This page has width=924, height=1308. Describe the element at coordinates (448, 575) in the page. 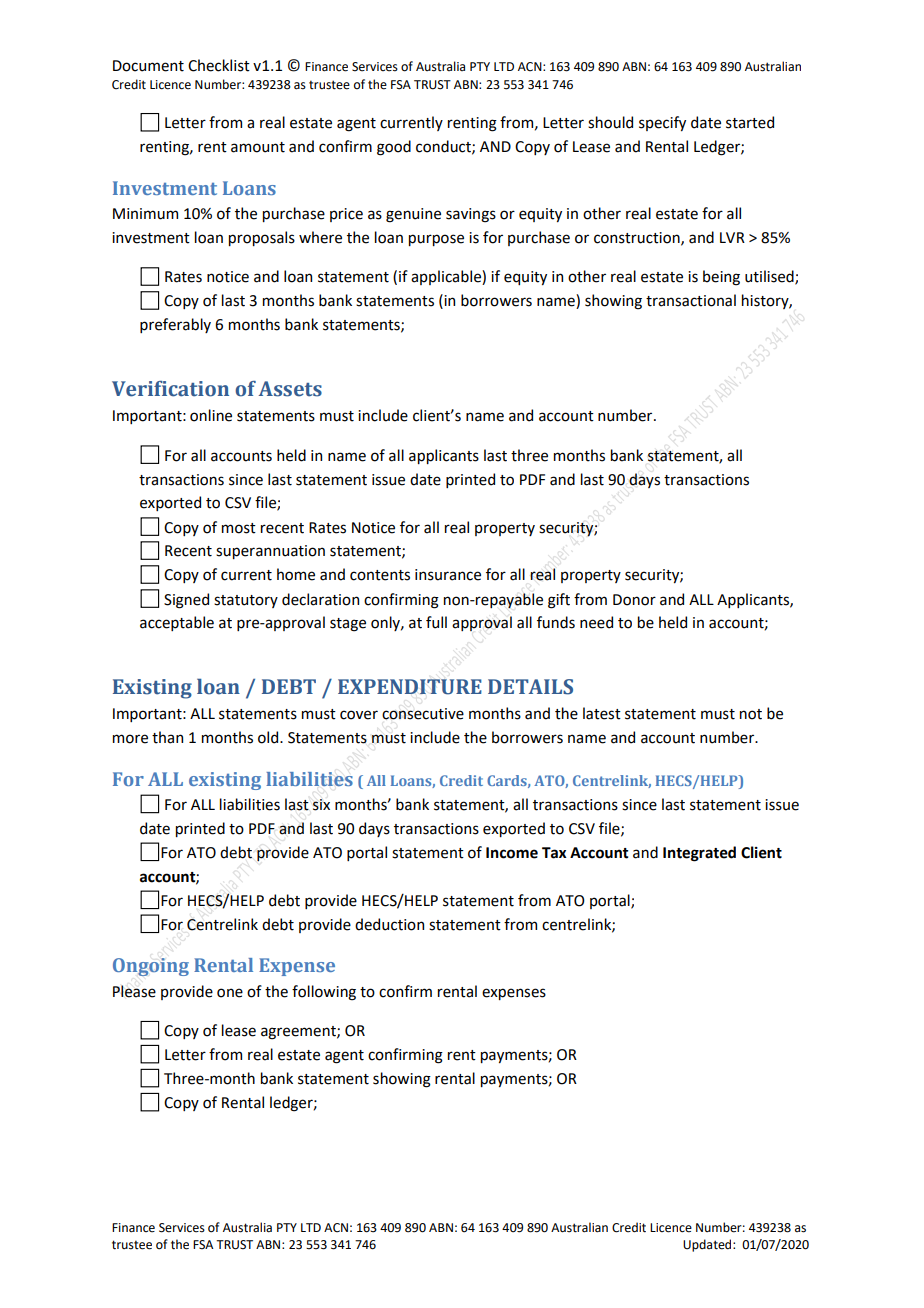

I see `insurance` at that location.
